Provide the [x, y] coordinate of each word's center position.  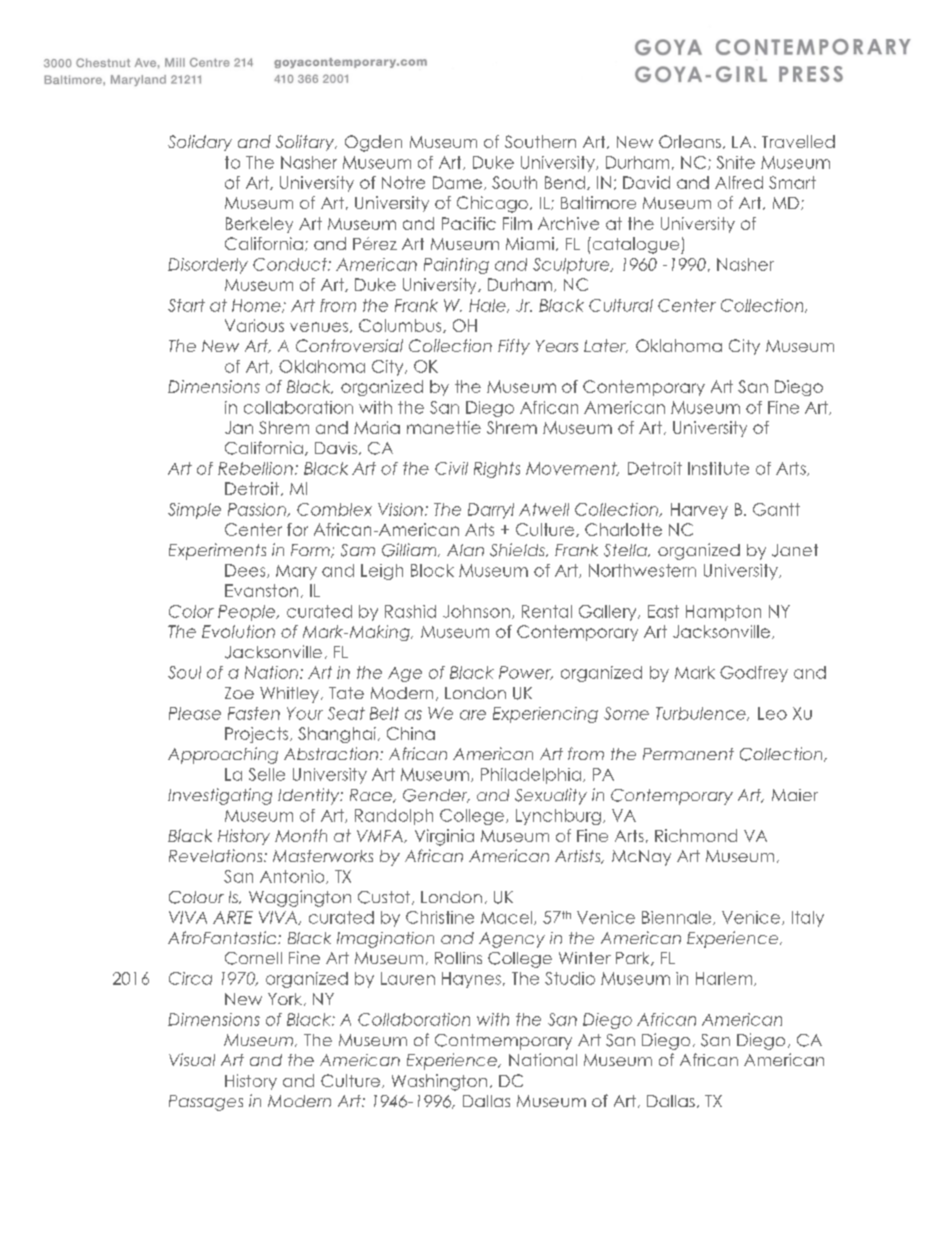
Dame [457, 182]
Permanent [688, 754]
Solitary [306, 143]
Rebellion [255, 468]
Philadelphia [532, 776]
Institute [718, 468]
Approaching [223, 755]
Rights [497, 470]
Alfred [739, 182]
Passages [206, 1103]
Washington [439, 1082]
